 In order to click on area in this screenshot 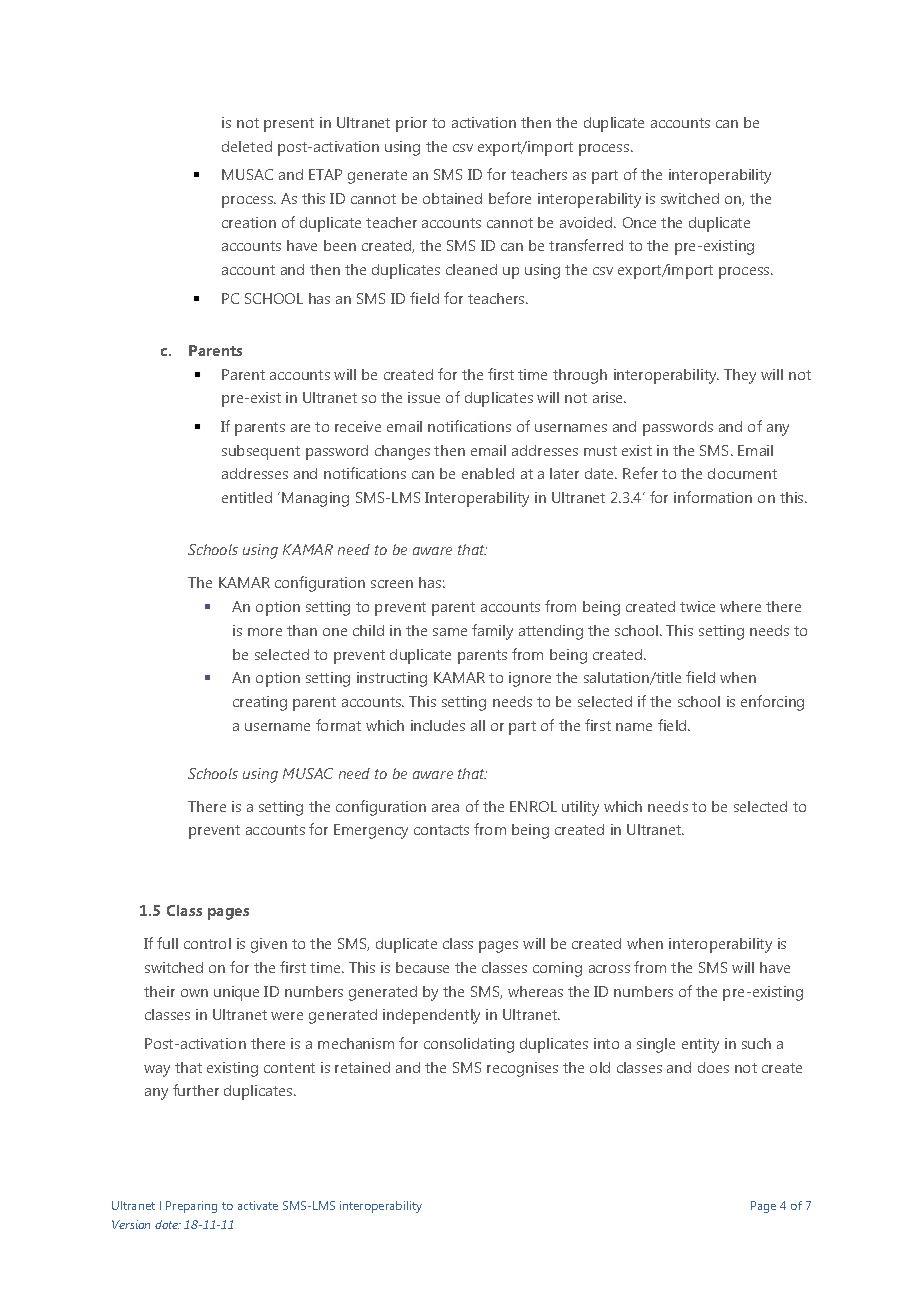, I will do `click(445, 808)`.
